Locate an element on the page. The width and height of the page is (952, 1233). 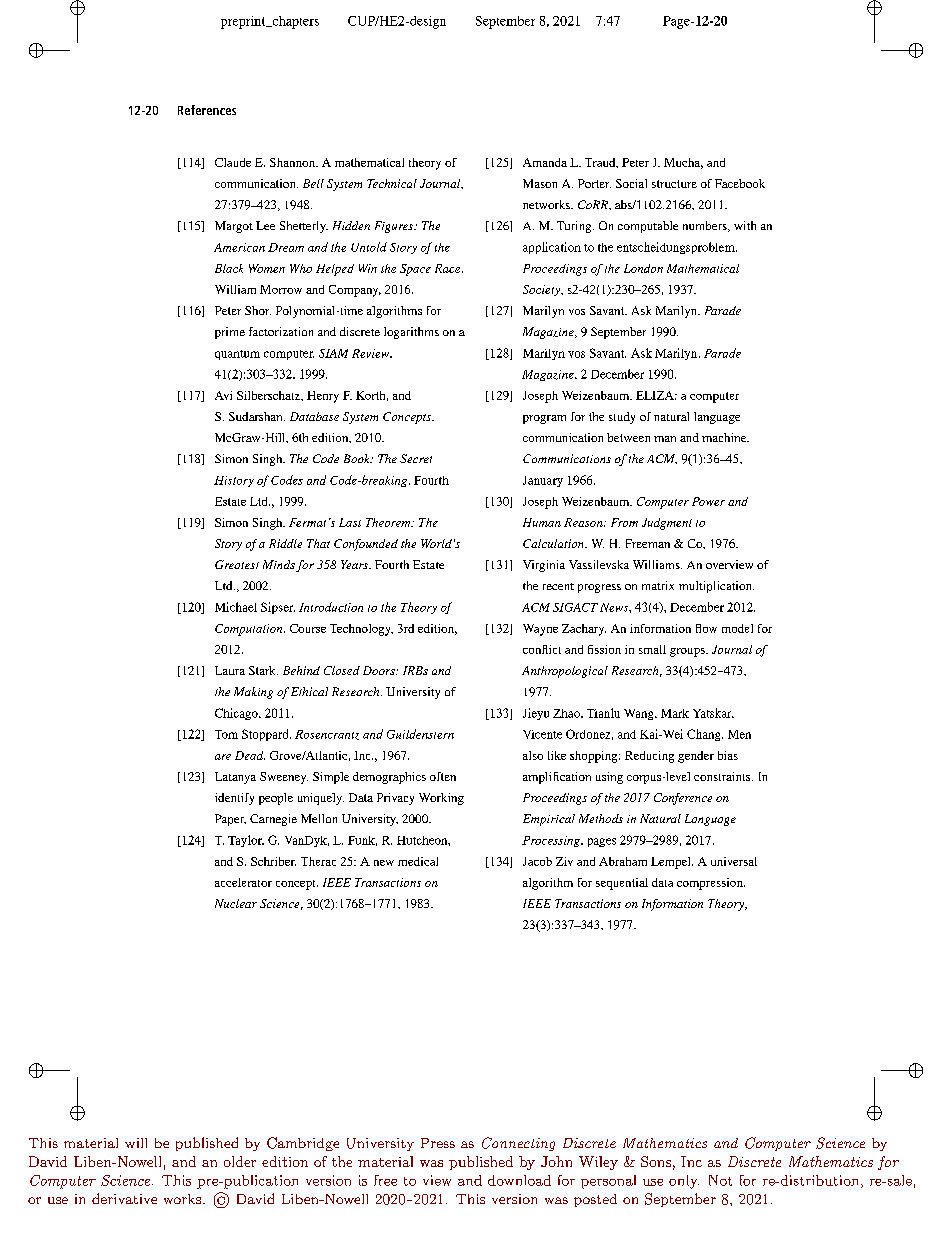
Secret is located at coordinates (416, 458).
